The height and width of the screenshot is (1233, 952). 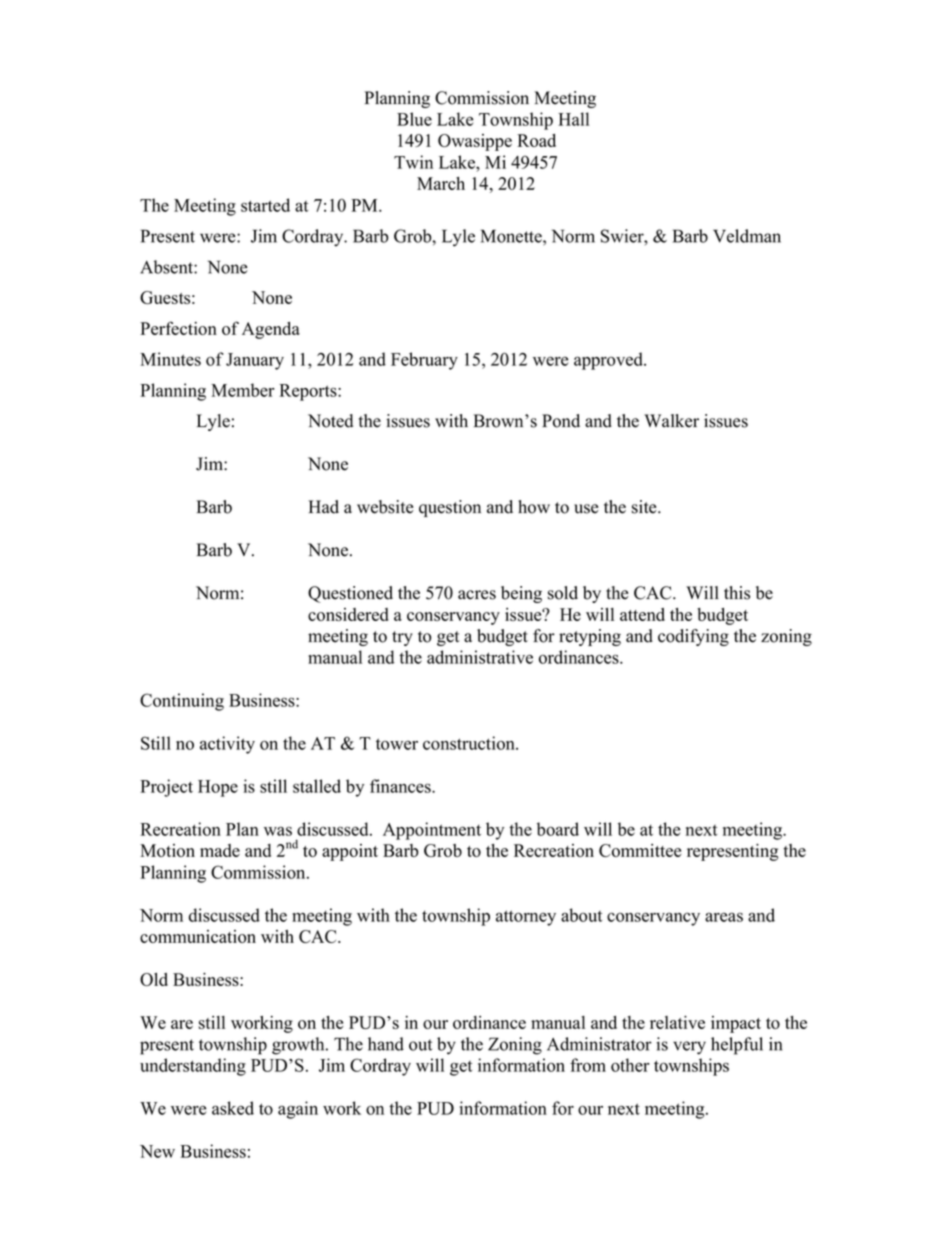 I want to click on Committee, so click(x=640, y=850).
